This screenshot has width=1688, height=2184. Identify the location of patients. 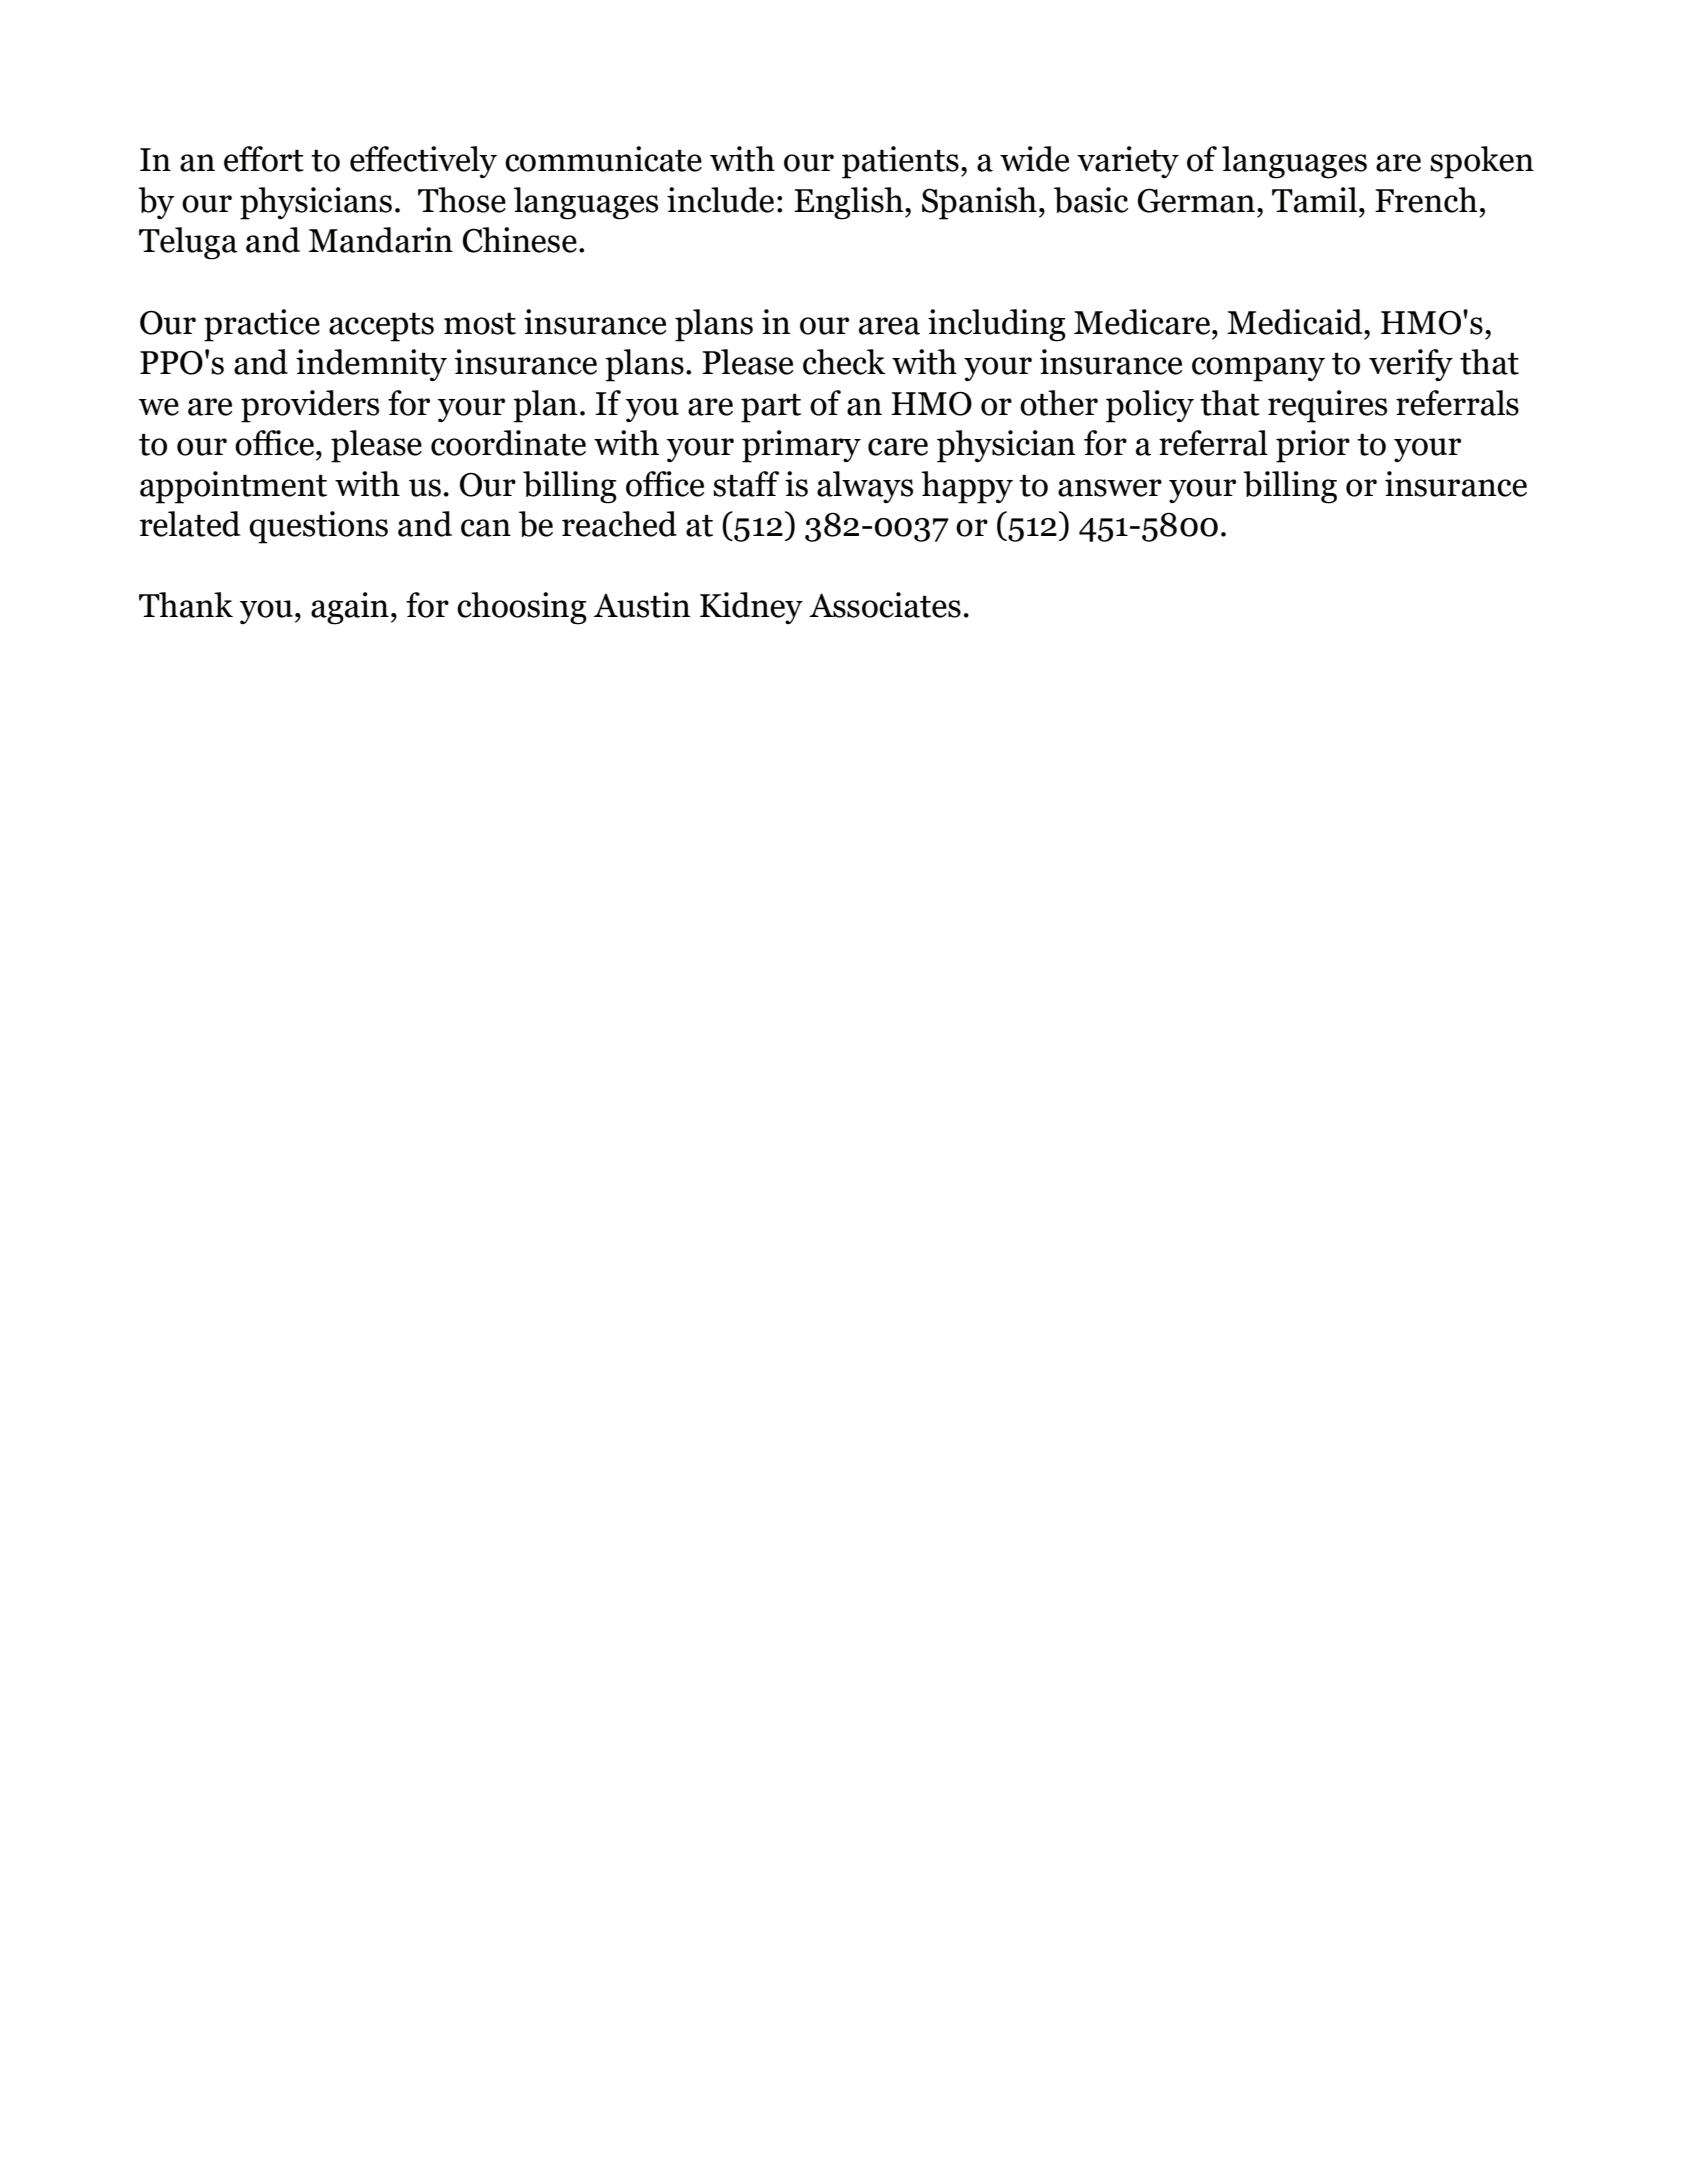
(900, 162).
